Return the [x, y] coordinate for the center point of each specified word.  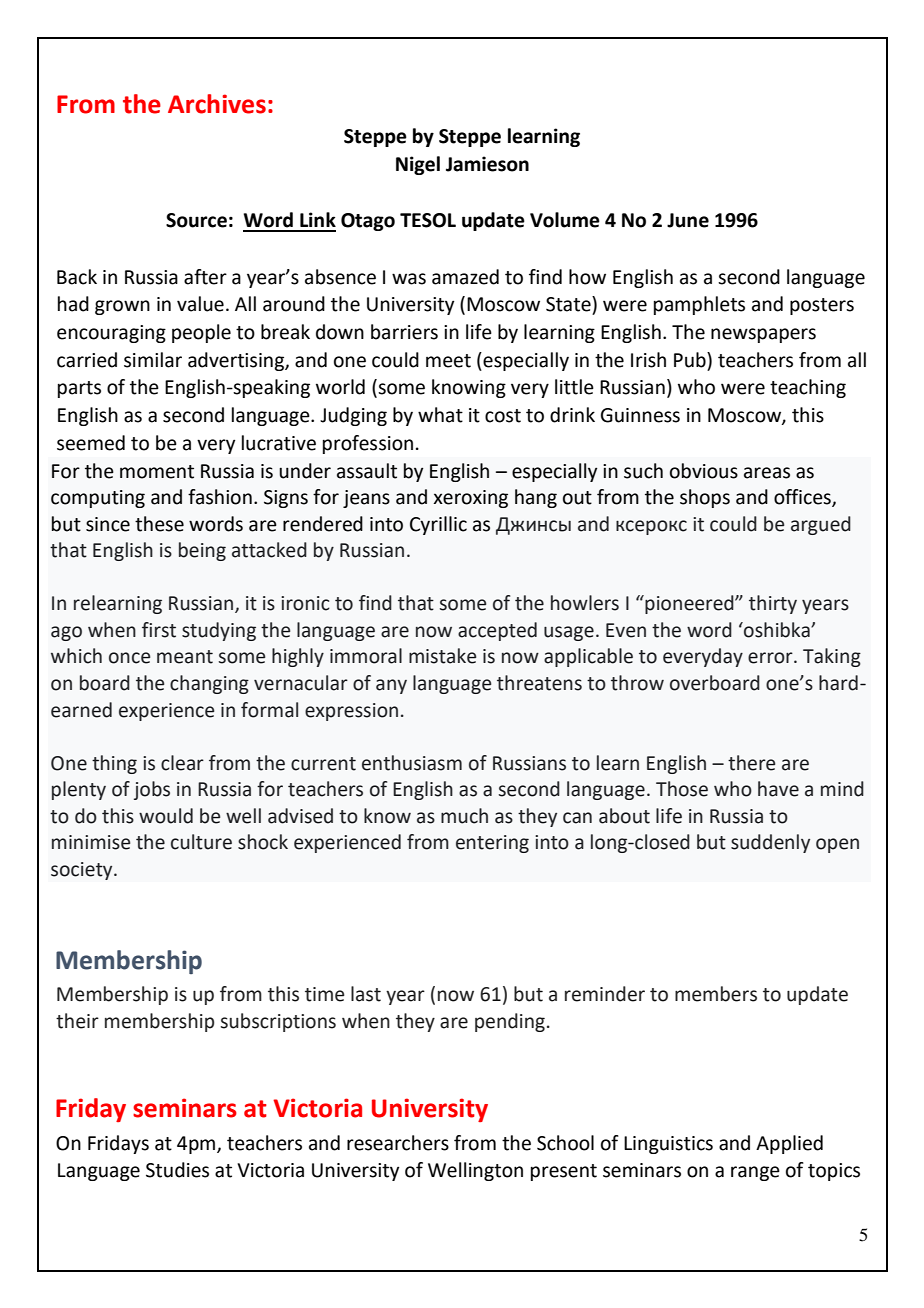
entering [492, 844]
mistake [442, 656]
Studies [177, 1170]
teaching [808, 388]
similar [153, 360]
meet [448, 361]
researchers [398, 1143]
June [688, 220]
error [771, 658]
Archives [217, 104]
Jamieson [487, 164]
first [159, 630]
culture [201, 842]
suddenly [770, 843]
